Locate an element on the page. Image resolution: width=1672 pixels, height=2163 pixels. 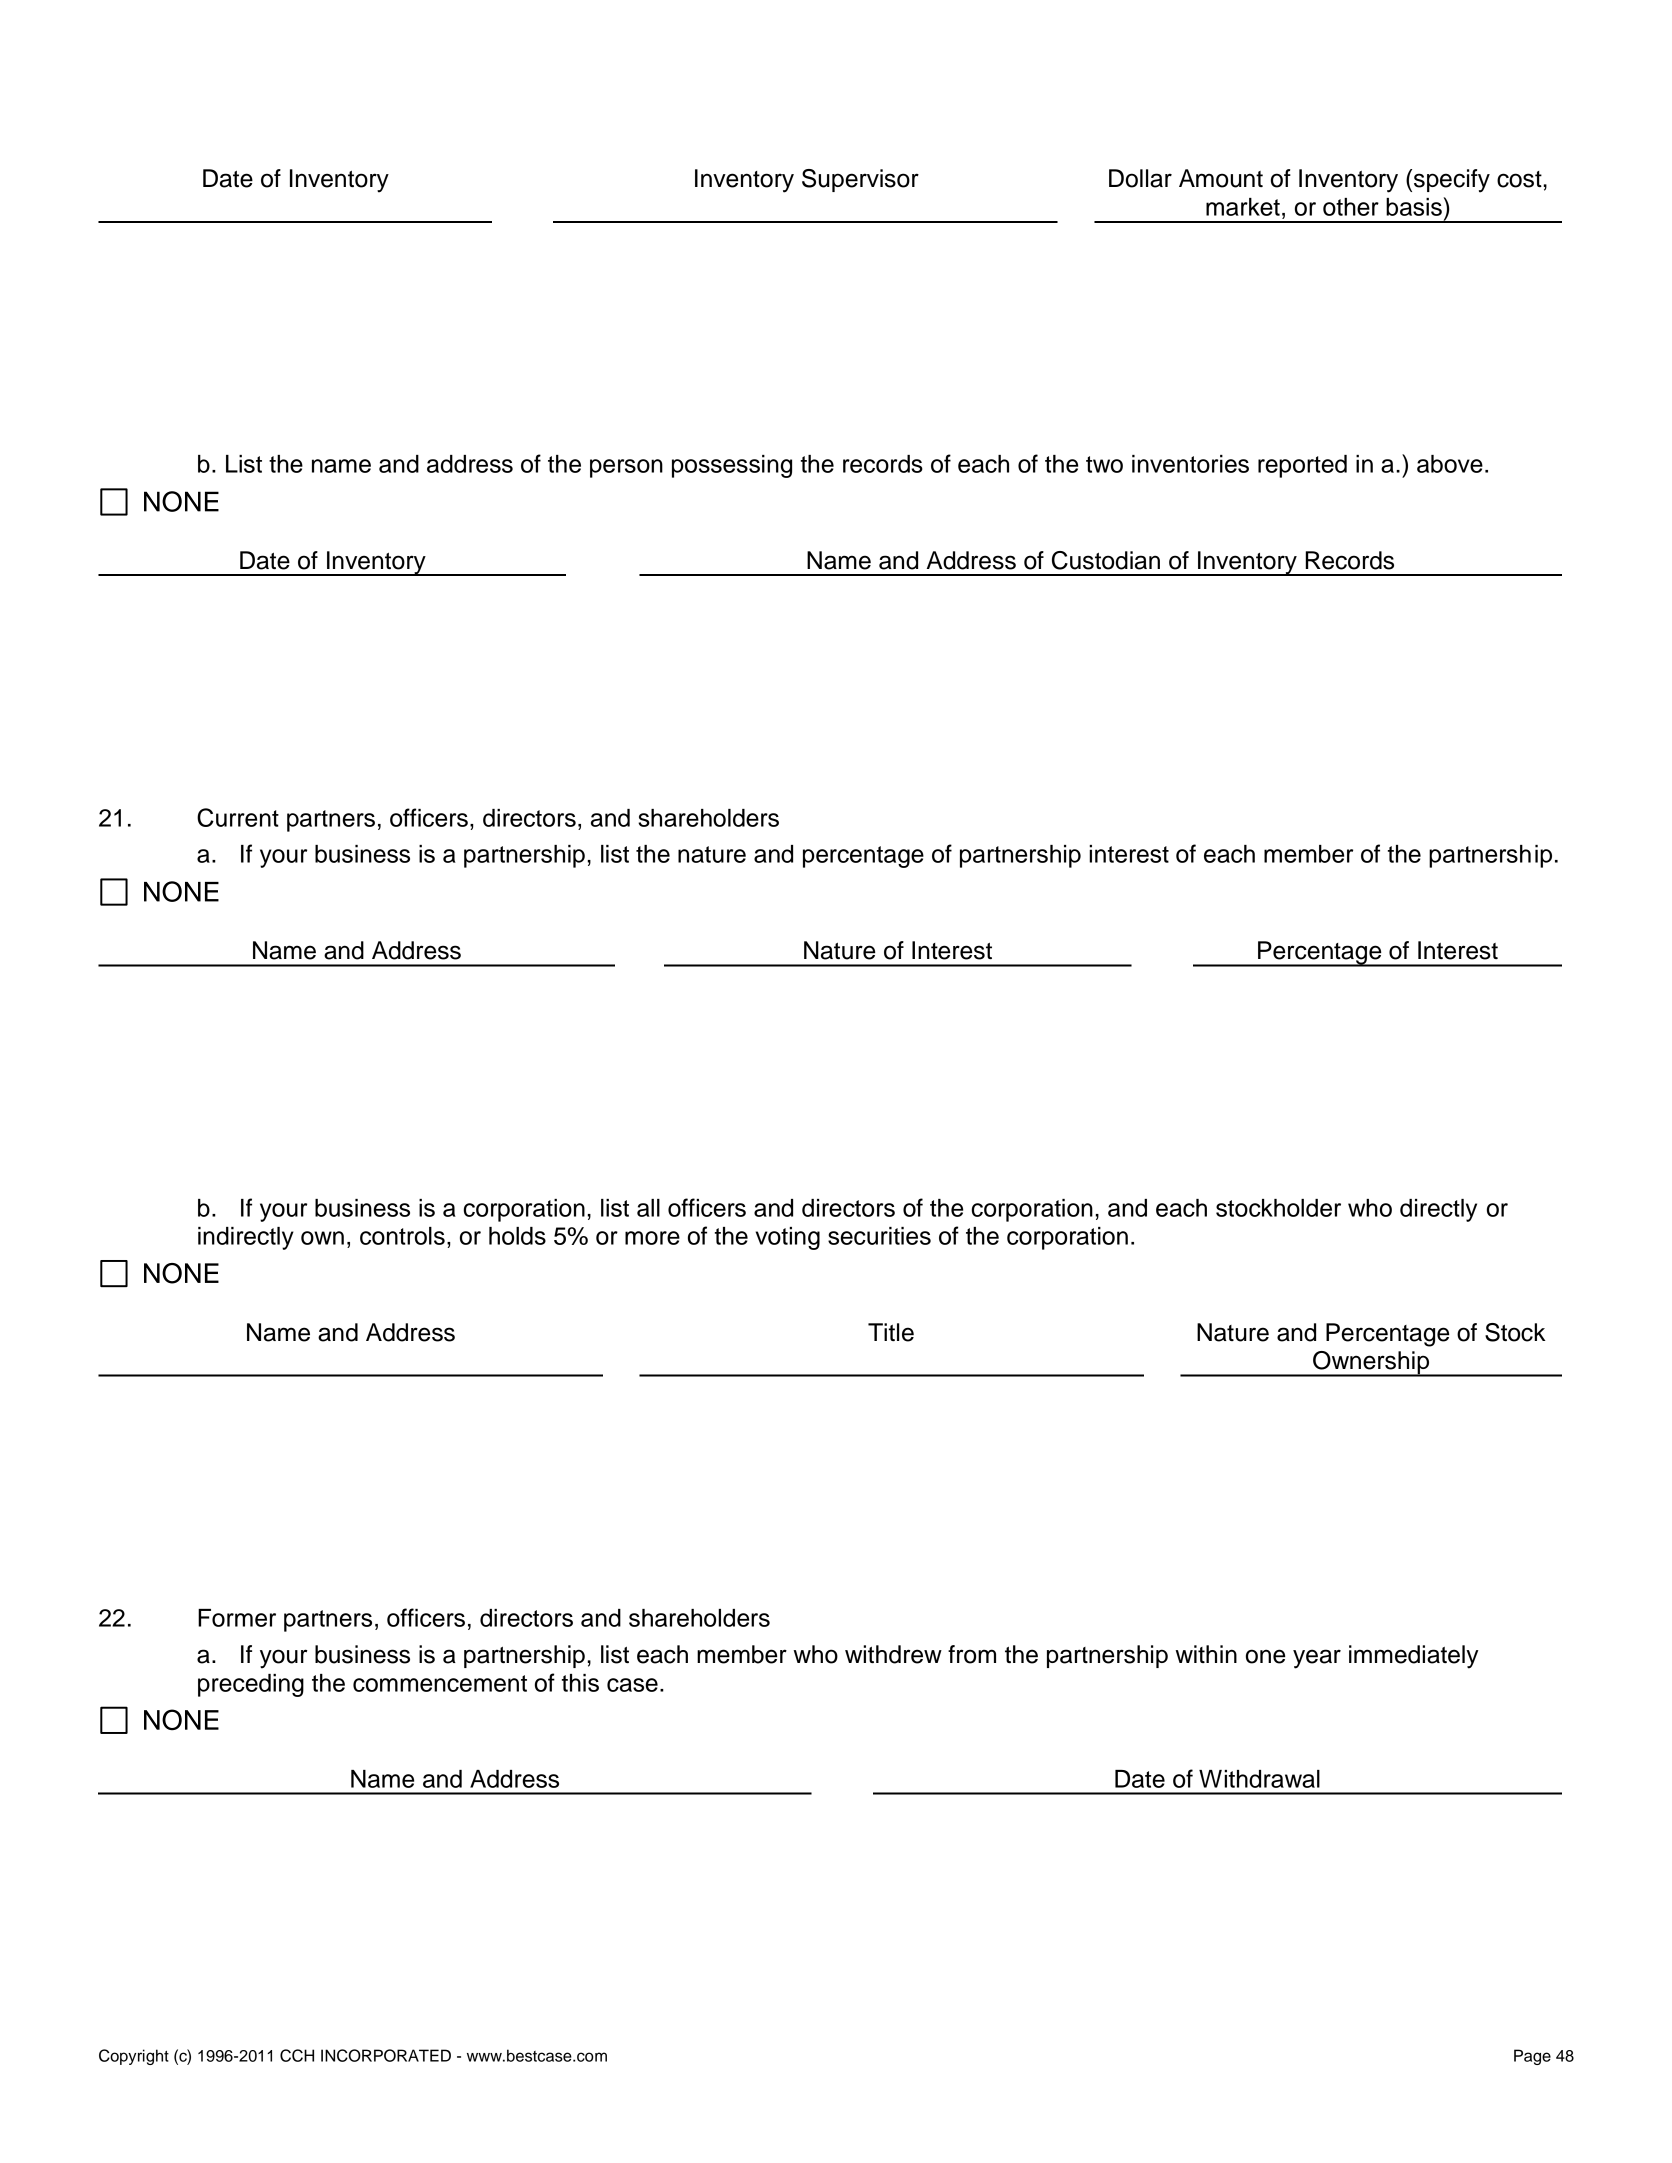
other is located at coordinates (1351, 207).
